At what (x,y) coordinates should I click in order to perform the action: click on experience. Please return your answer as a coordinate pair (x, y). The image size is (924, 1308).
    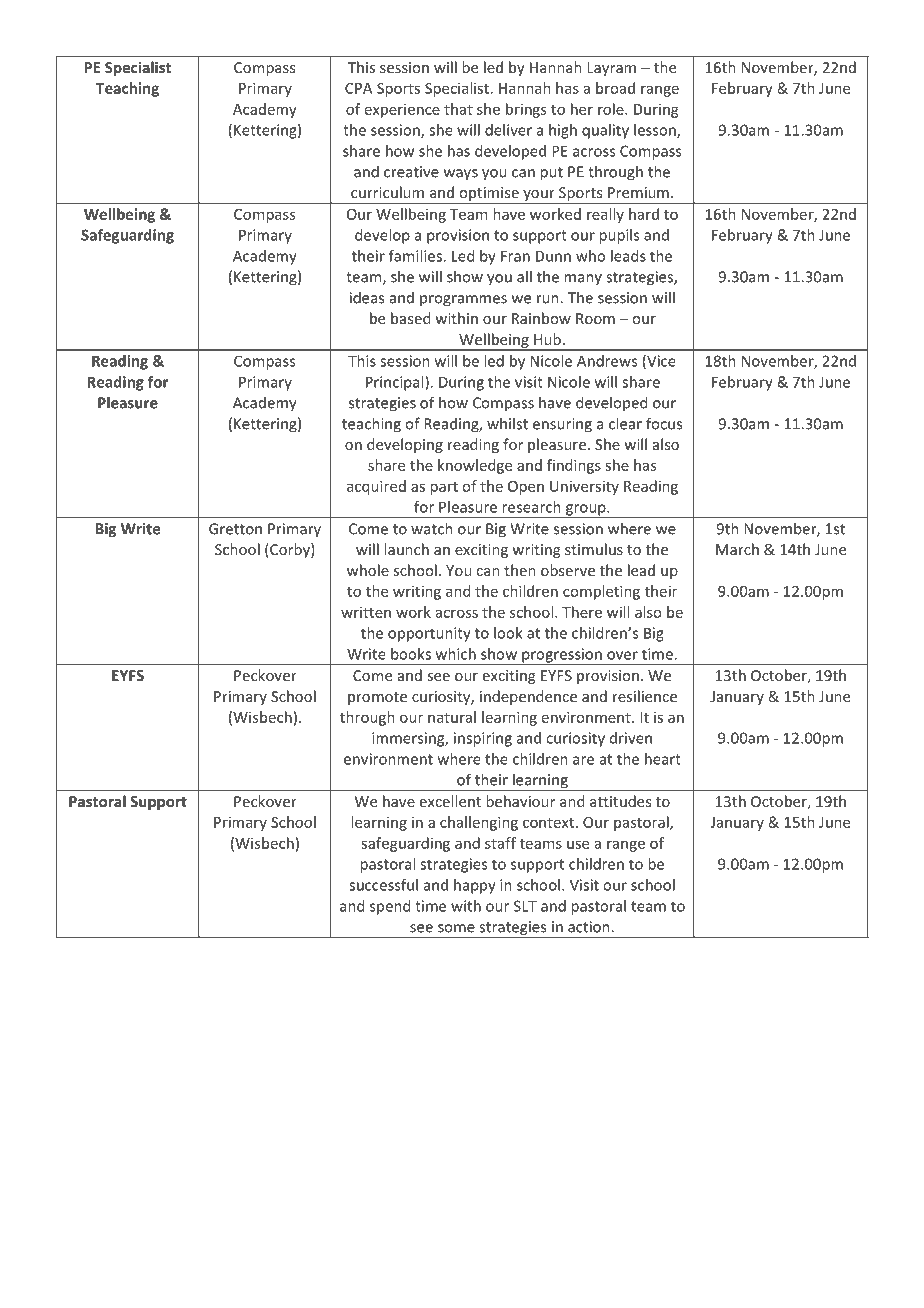
    Looking at the image, I should click on (402, 110).
